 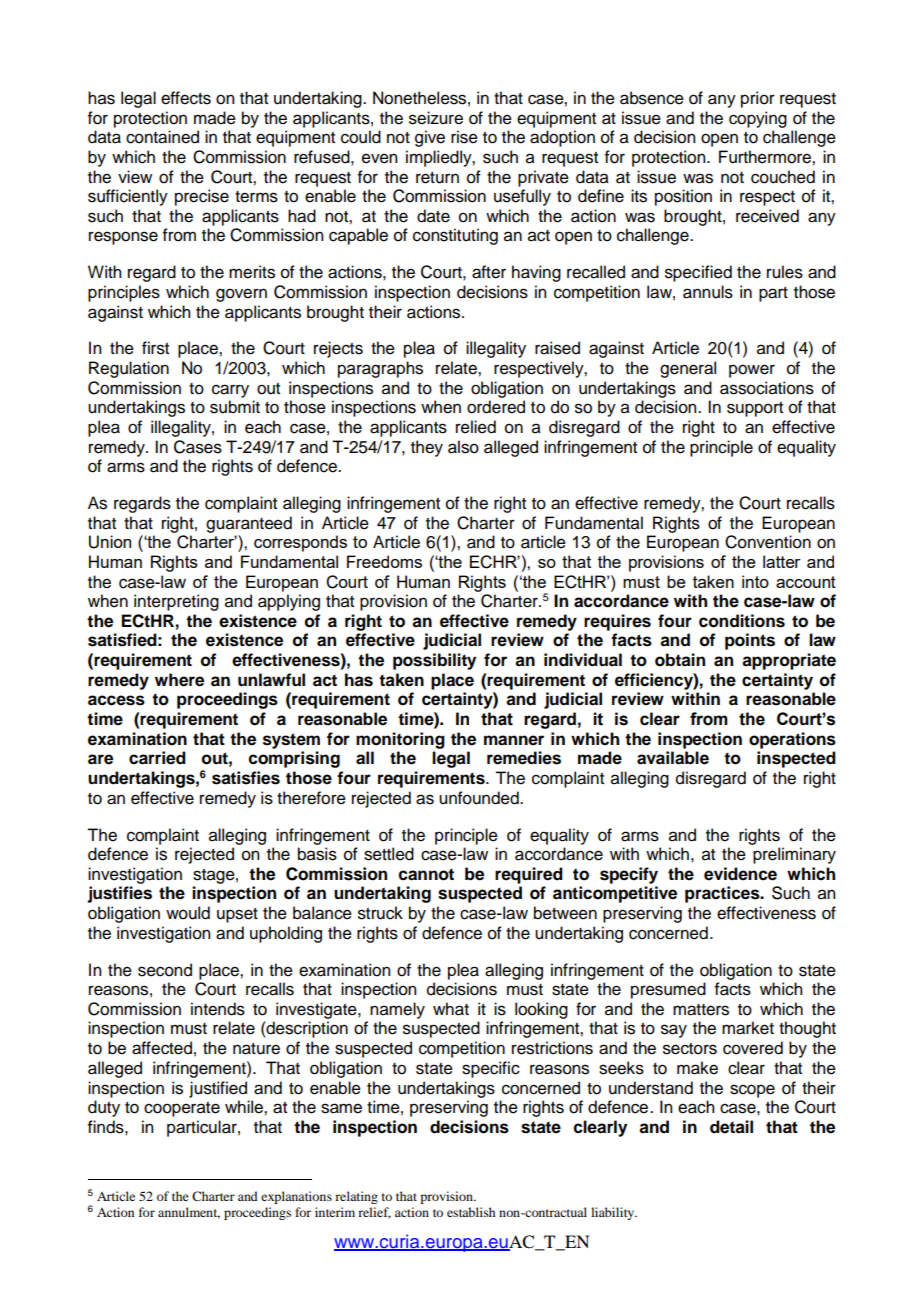 What do you see at coordinates (434, 661) in the page?
I see `possibility` at bounding box center [434, 661].
